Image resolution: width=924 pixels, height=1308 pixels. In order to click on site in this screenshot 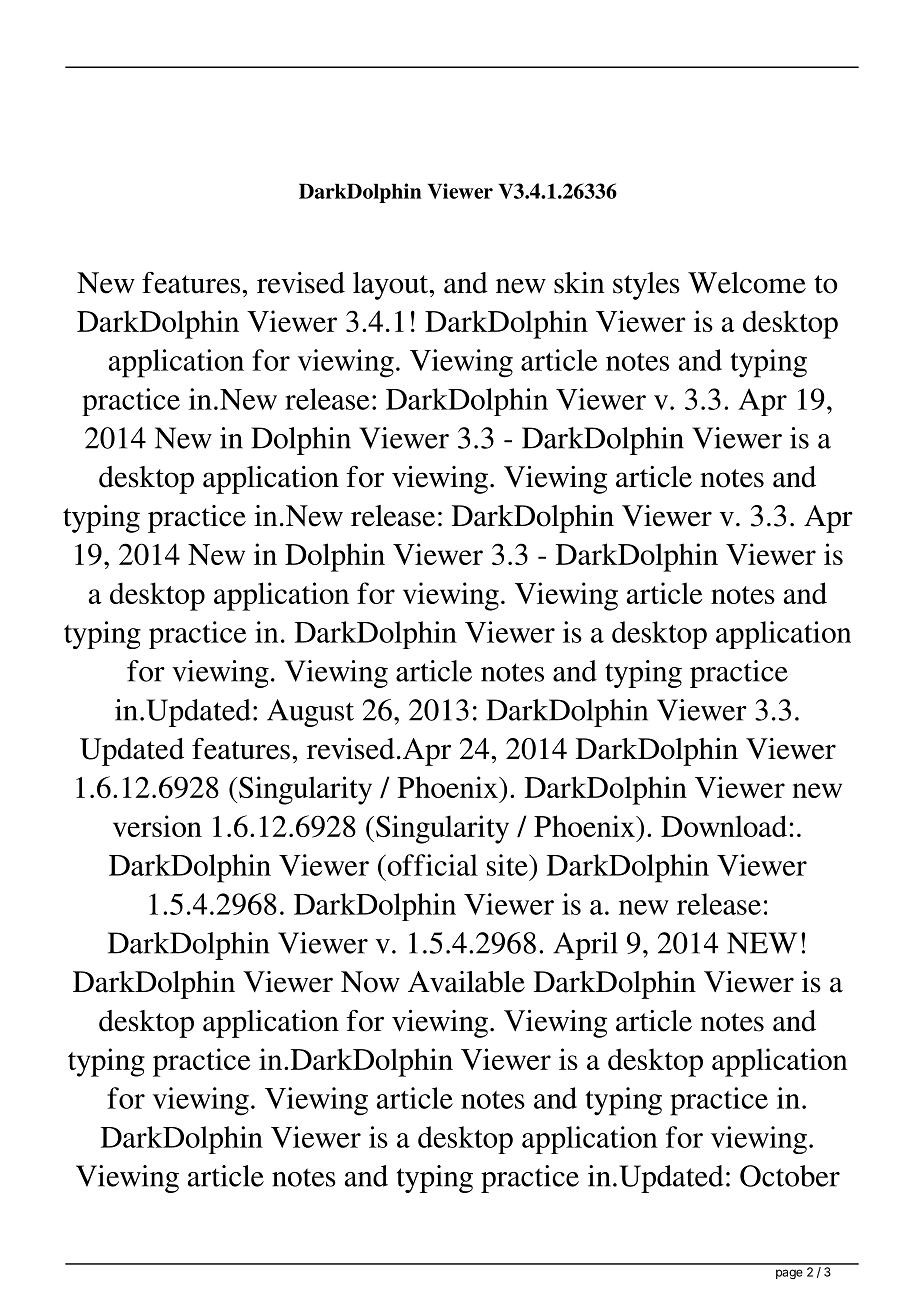, I will do `click(508, 865)`.
